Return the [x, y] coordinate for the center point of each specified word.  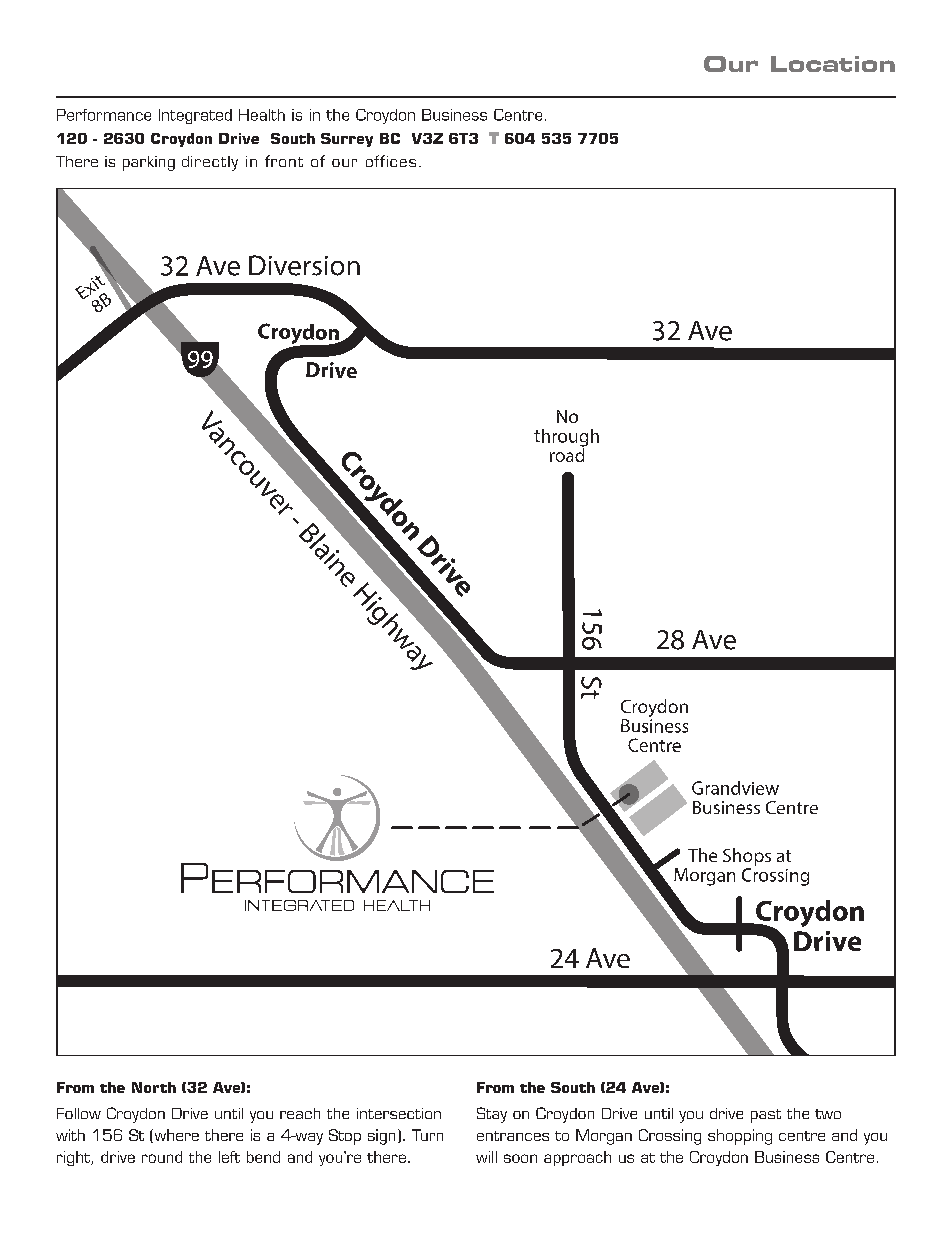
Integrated [195, 116]
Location [833, 64]
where [175, 1136]
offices [391, 161]
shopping [740, 1137]
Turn [427, 1135]
